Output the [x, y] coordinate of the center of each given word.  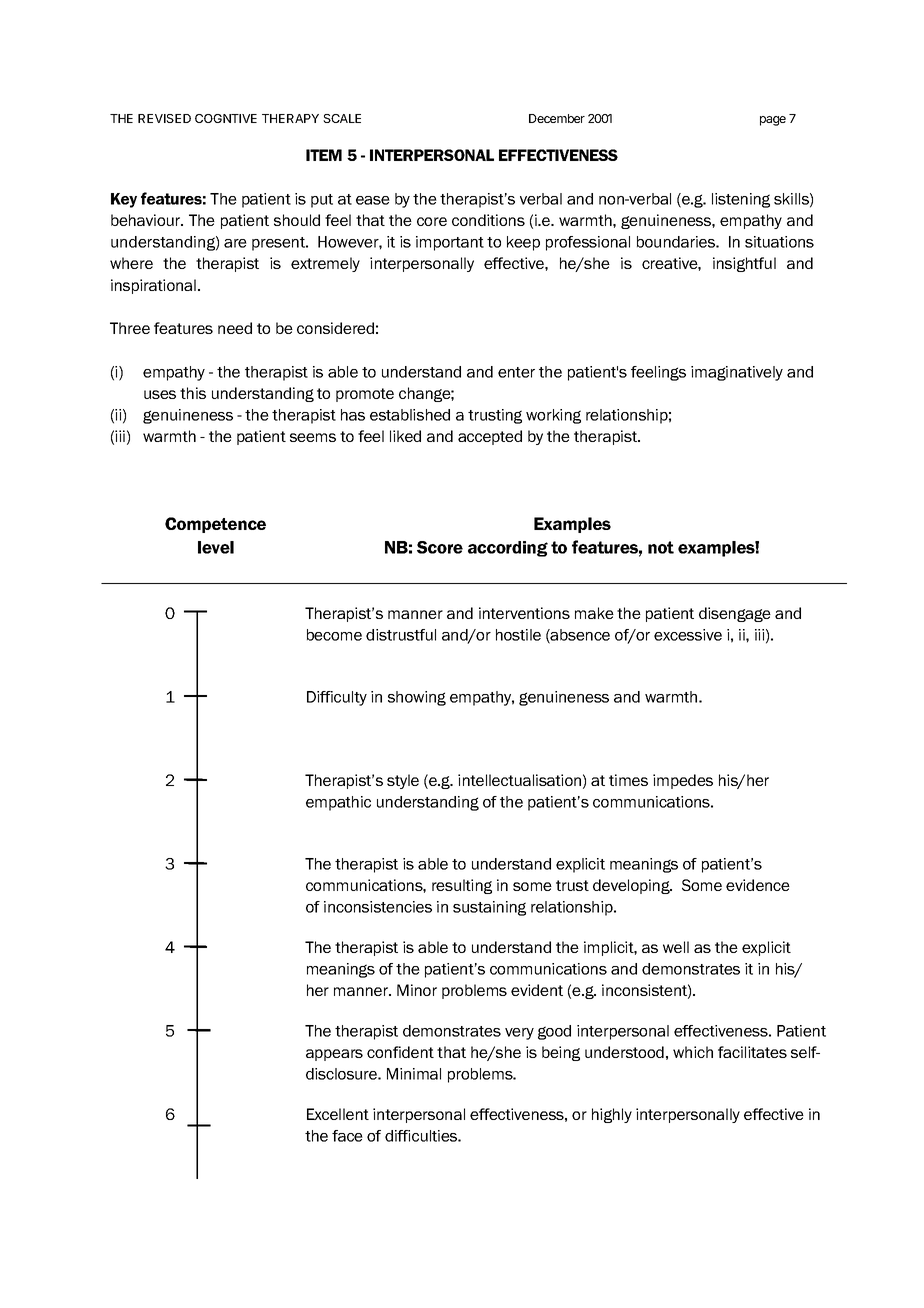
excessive [688, 635]
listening [741, 200]
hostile [518, 635]
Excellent [338, 1114]
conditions [488, 220]
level [216, 547]
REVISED [164, 118]
